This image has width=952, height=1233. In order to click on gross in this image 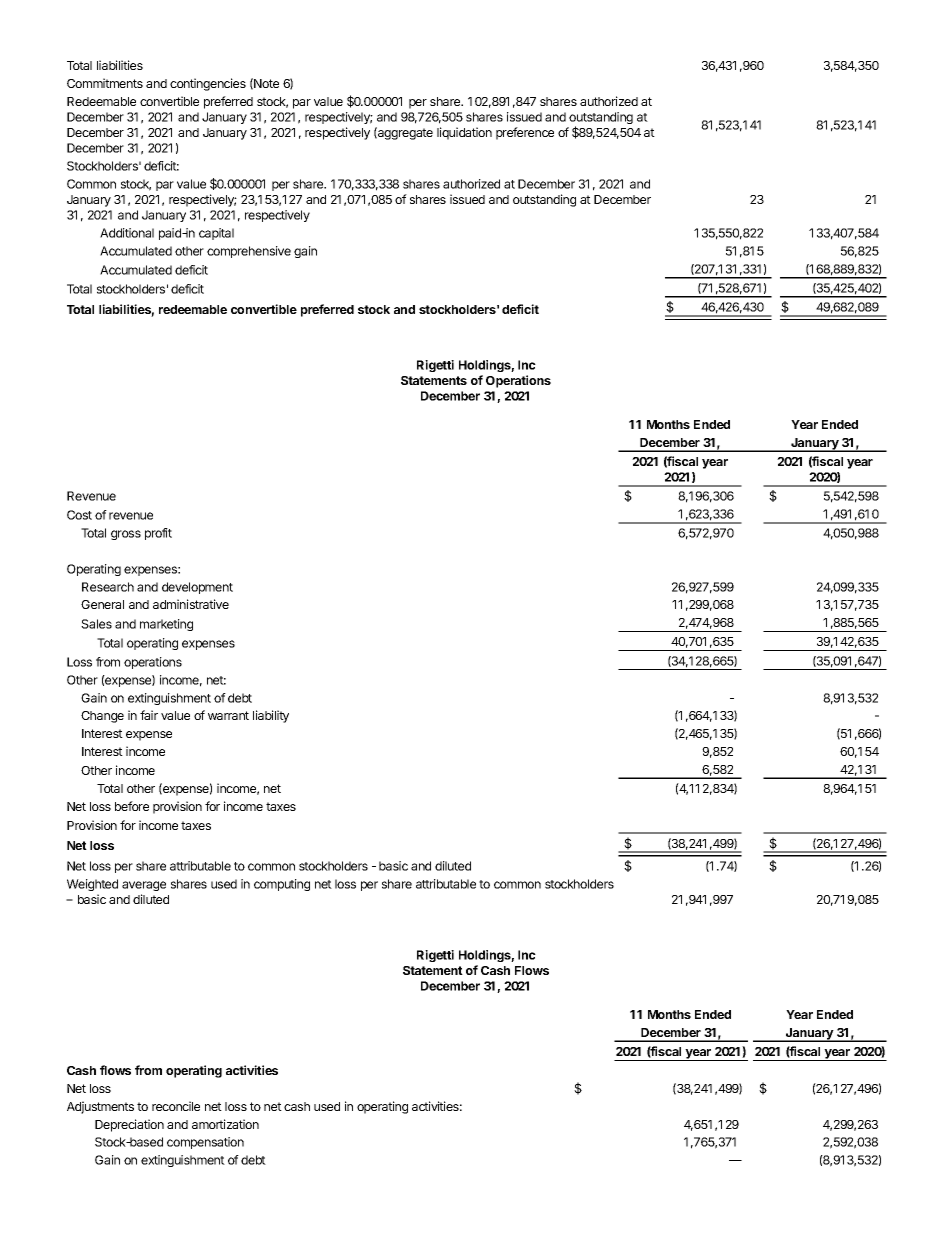, I will do `click(126, 535)`.
